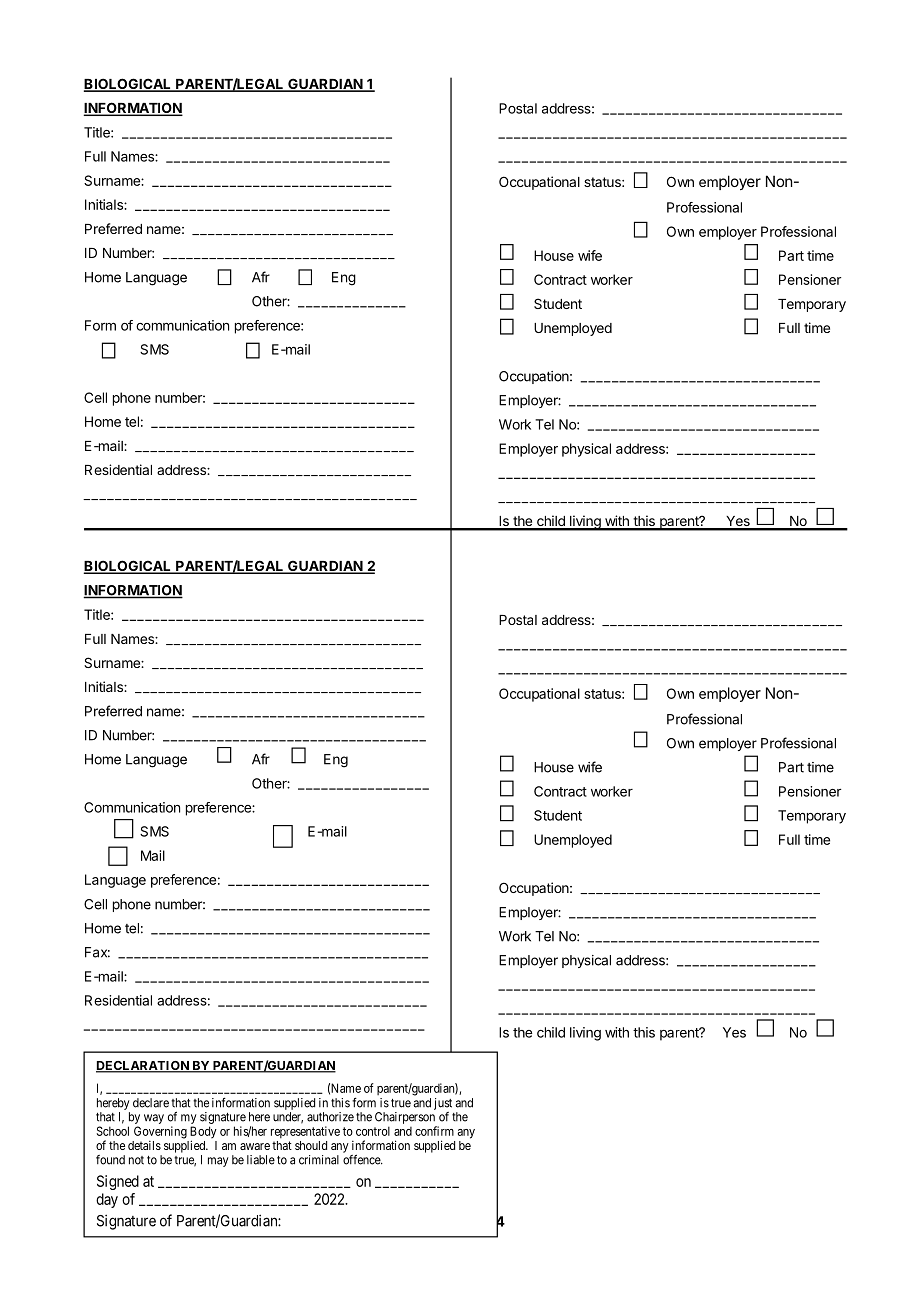  I want to click on liable, so click(261, 1160).
